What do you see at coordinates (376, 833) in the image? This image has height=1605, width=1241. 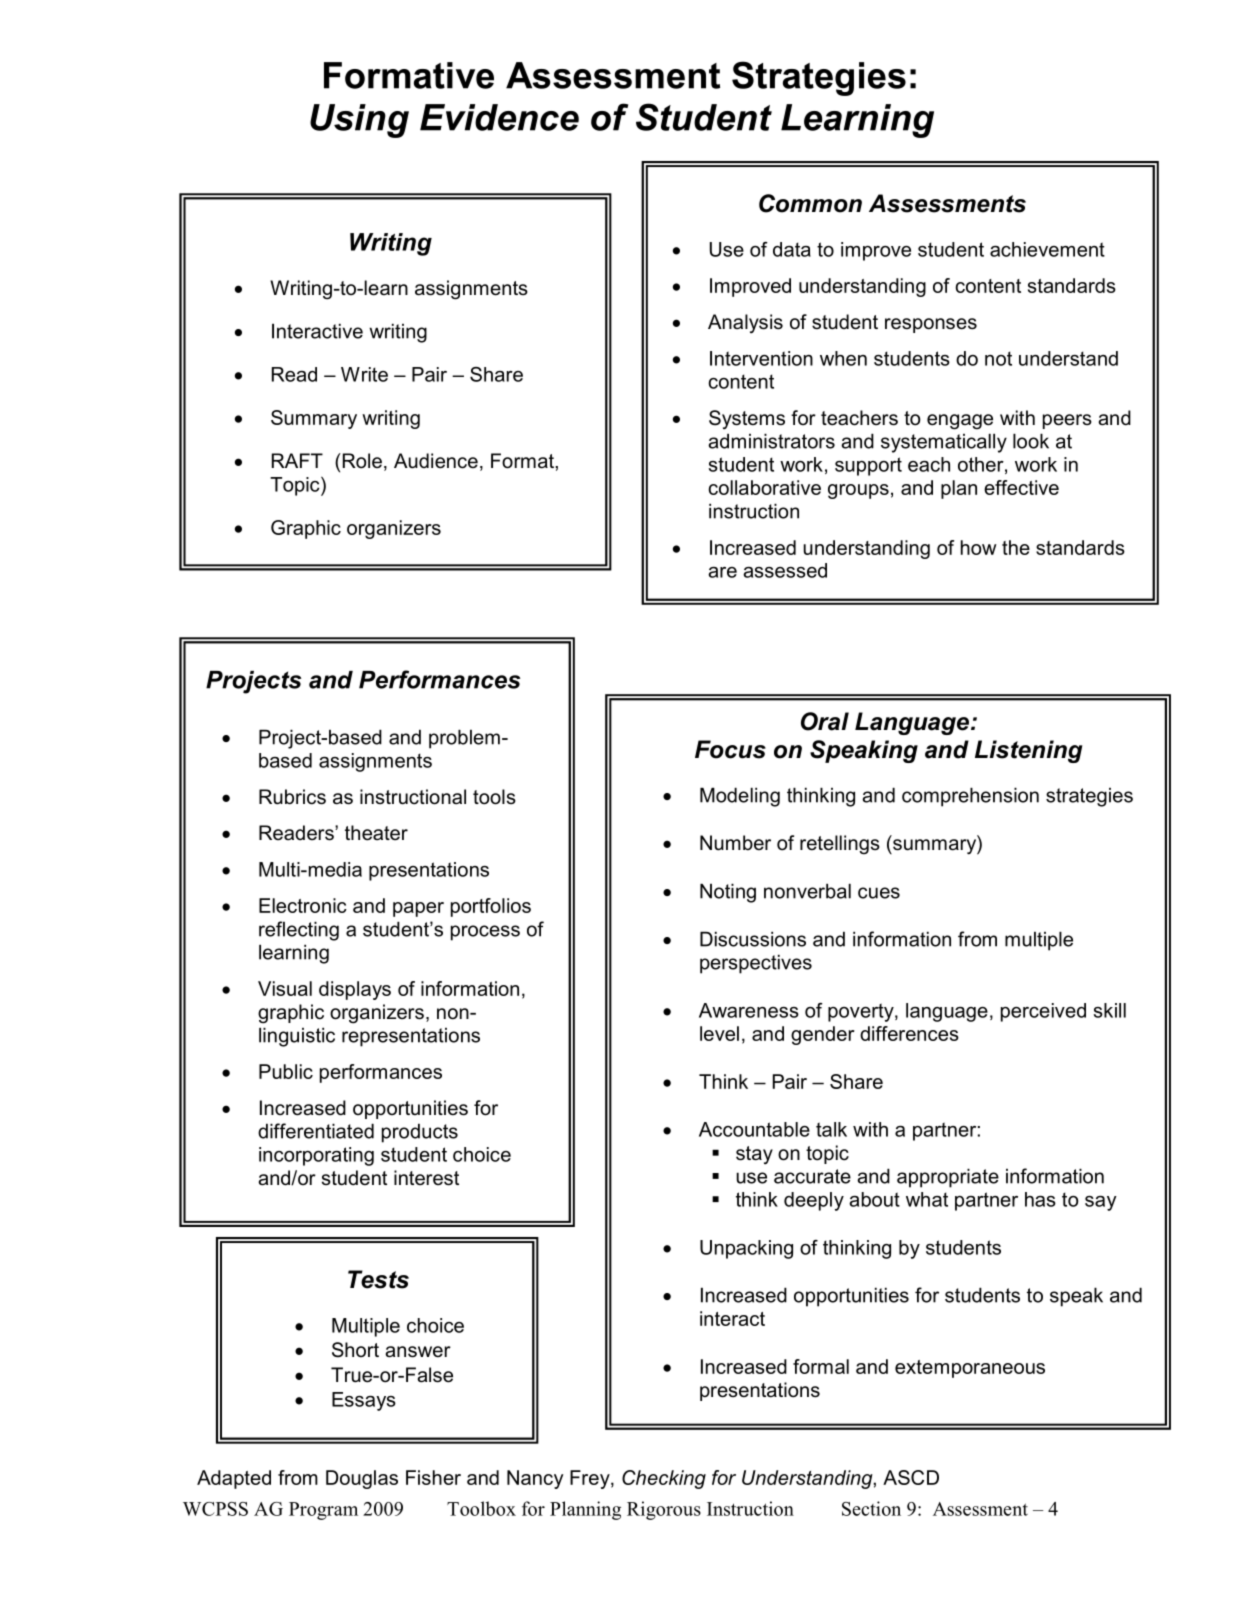 I see `theater` at bounding box center [376, 833].
